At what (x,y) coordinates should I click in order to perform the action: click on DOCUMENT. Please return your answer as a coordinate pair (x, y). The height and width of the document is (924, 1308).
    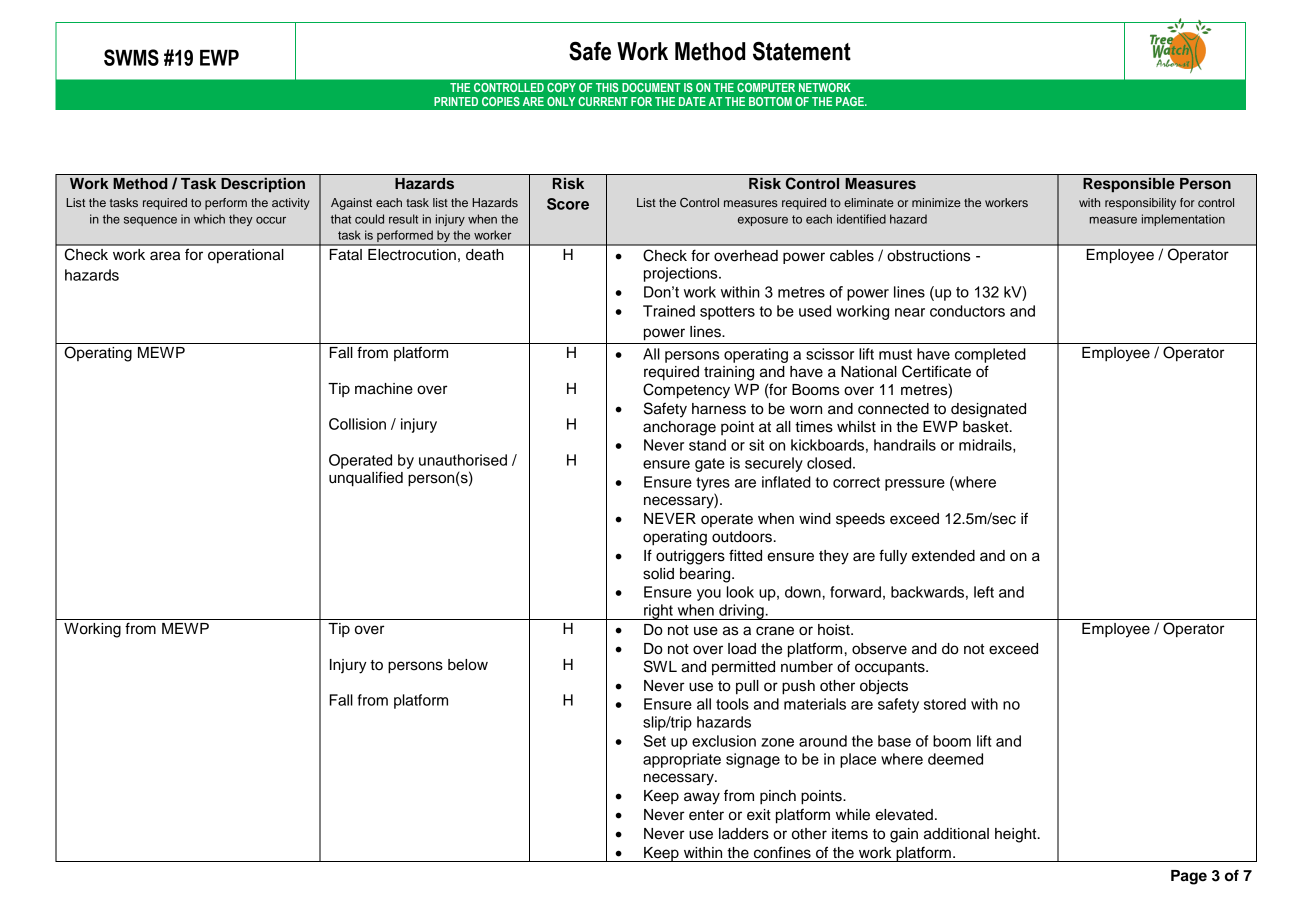
    Looking at the image, I should click on (651, 87).
